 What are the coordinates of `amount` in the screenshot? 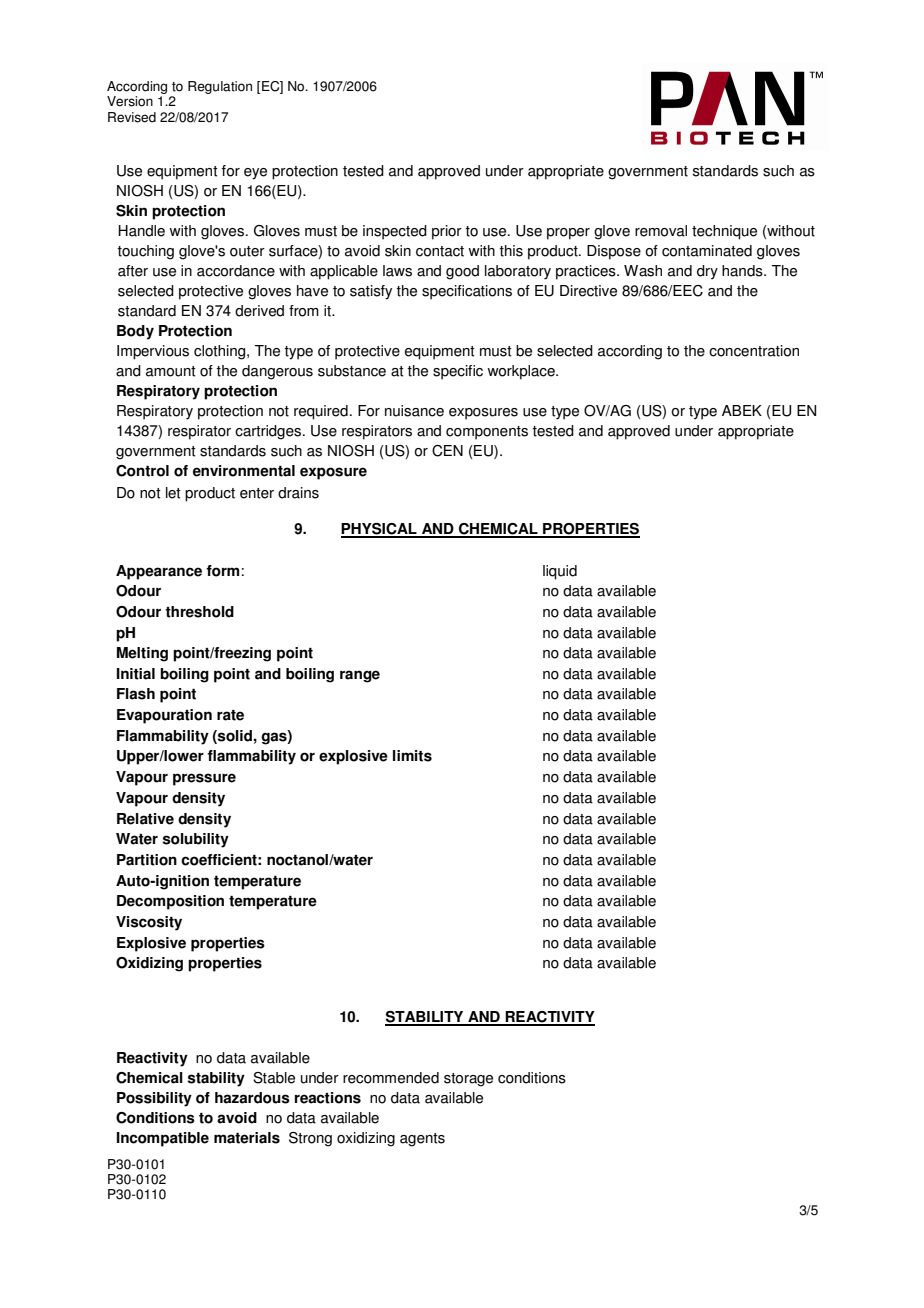 It's located at (171, 371).
